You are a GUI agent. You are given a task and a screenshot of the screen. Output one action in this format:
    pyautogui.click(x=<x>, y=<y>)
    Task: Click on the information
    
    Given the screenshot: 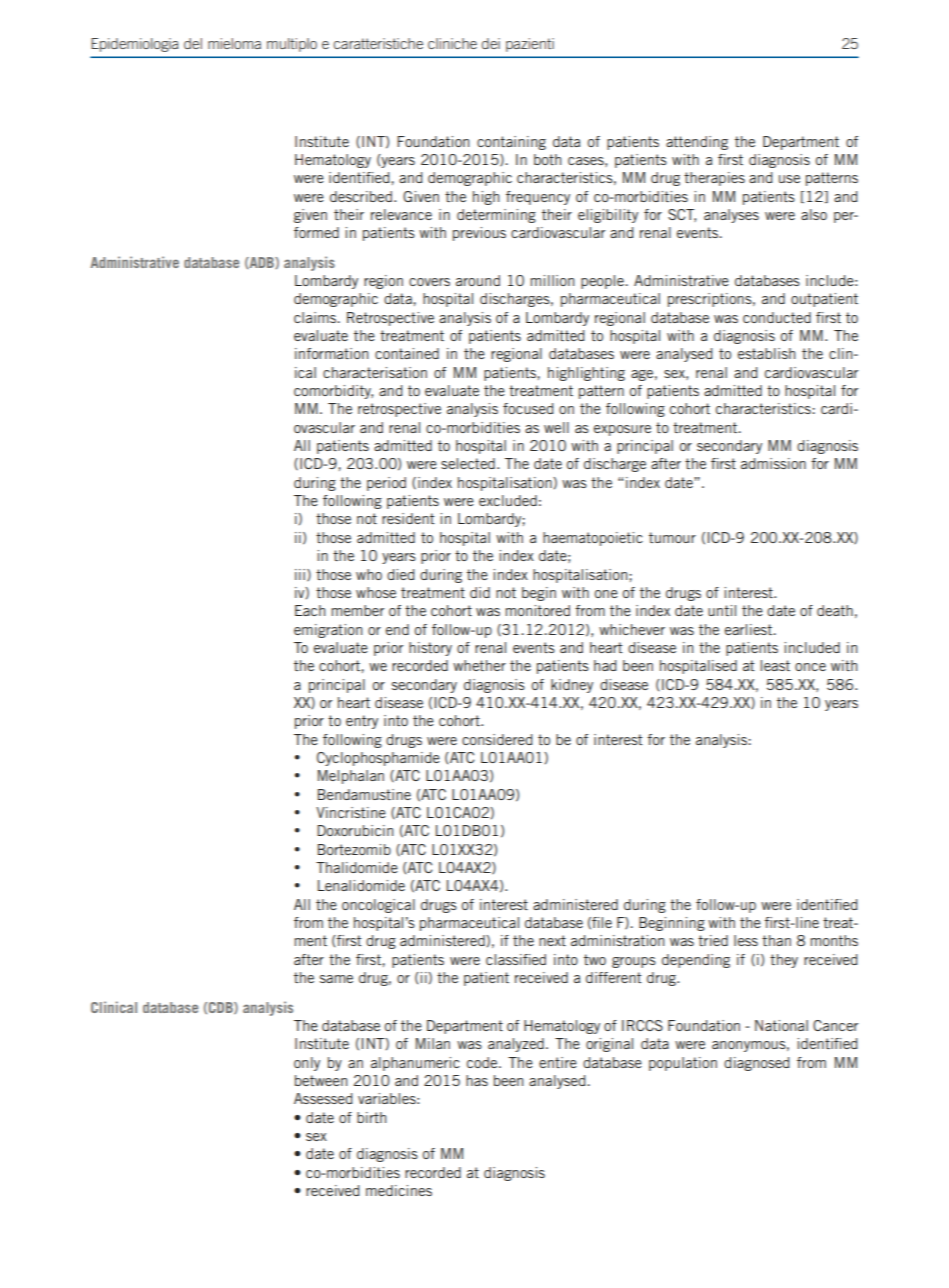 What is the action you would take?
    pyautogui.click(x=331, y=353)
